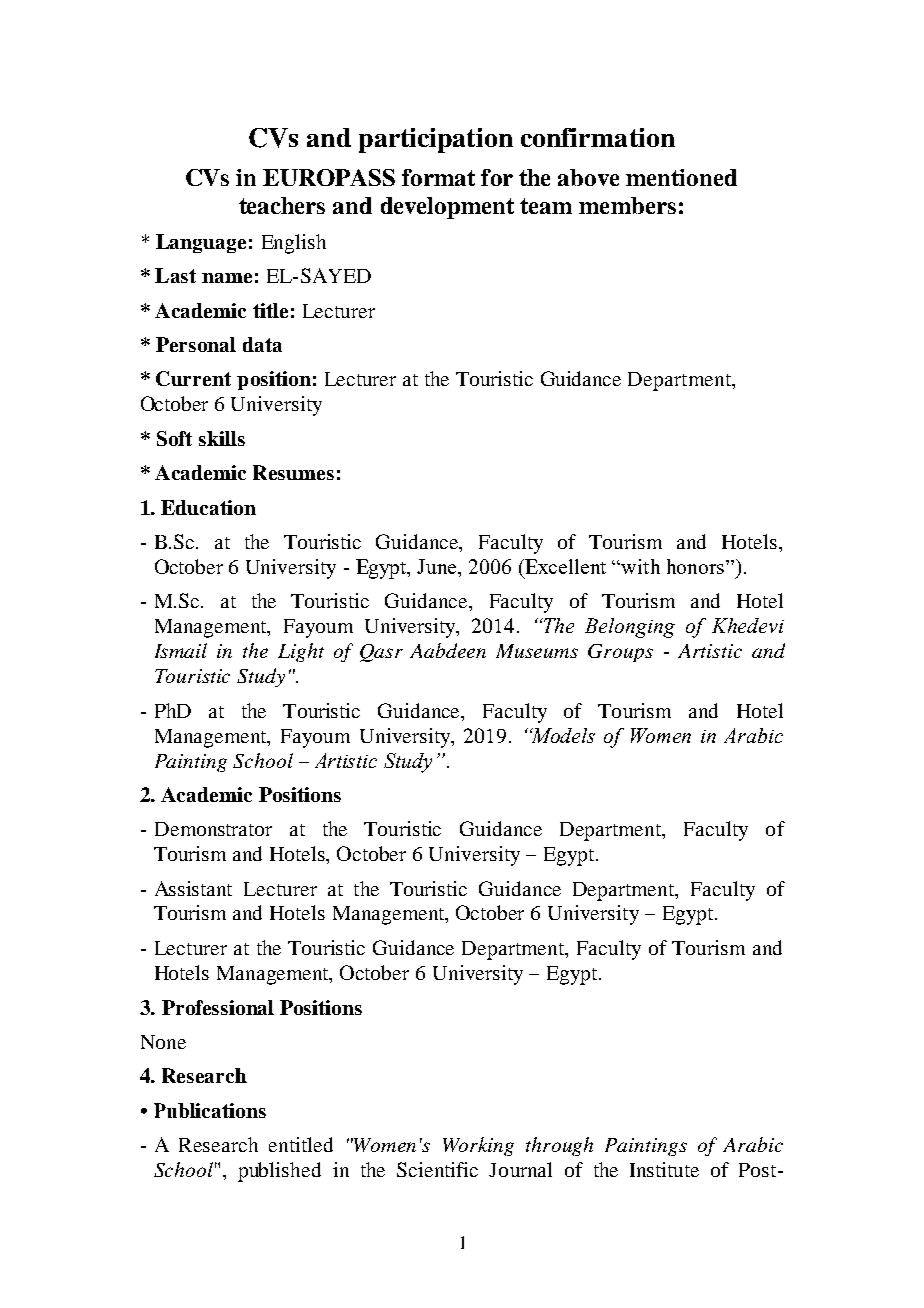 The image size is (924, 1308). What do you see at coordinates (282, 205) in the screenshot?
I see `teachers` at bounding box center [282, 205].
